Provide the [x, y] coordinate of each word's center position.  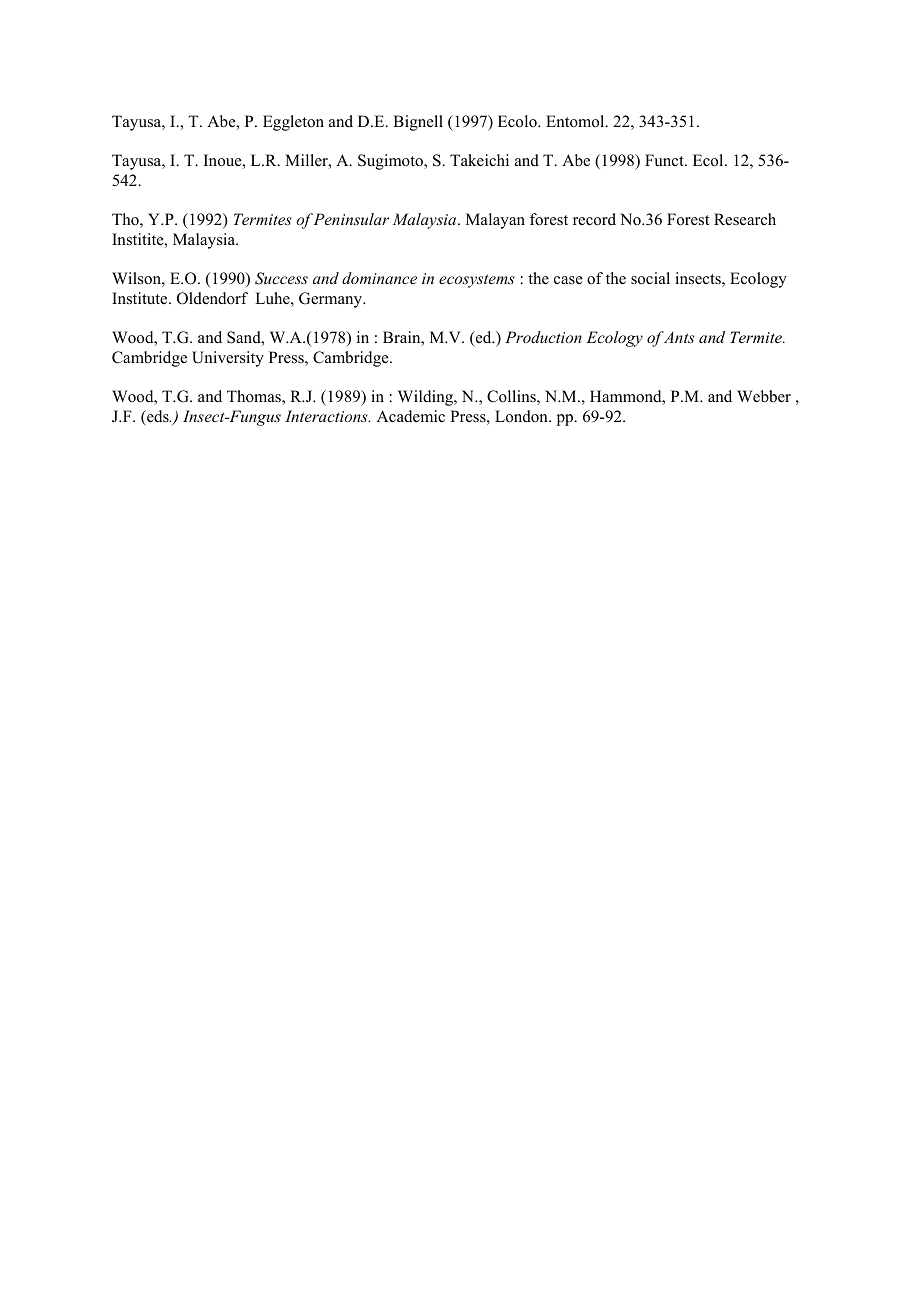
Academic [411, 416]
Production [543, 337]
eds [158, 416]
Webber [764, 396]
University [228, 359]
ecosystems [477, 281]
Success [281, 278]
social [650, 278]
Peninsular [351, 219]
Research [745, 219]
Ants [679, 337]
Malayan [495, 221]
